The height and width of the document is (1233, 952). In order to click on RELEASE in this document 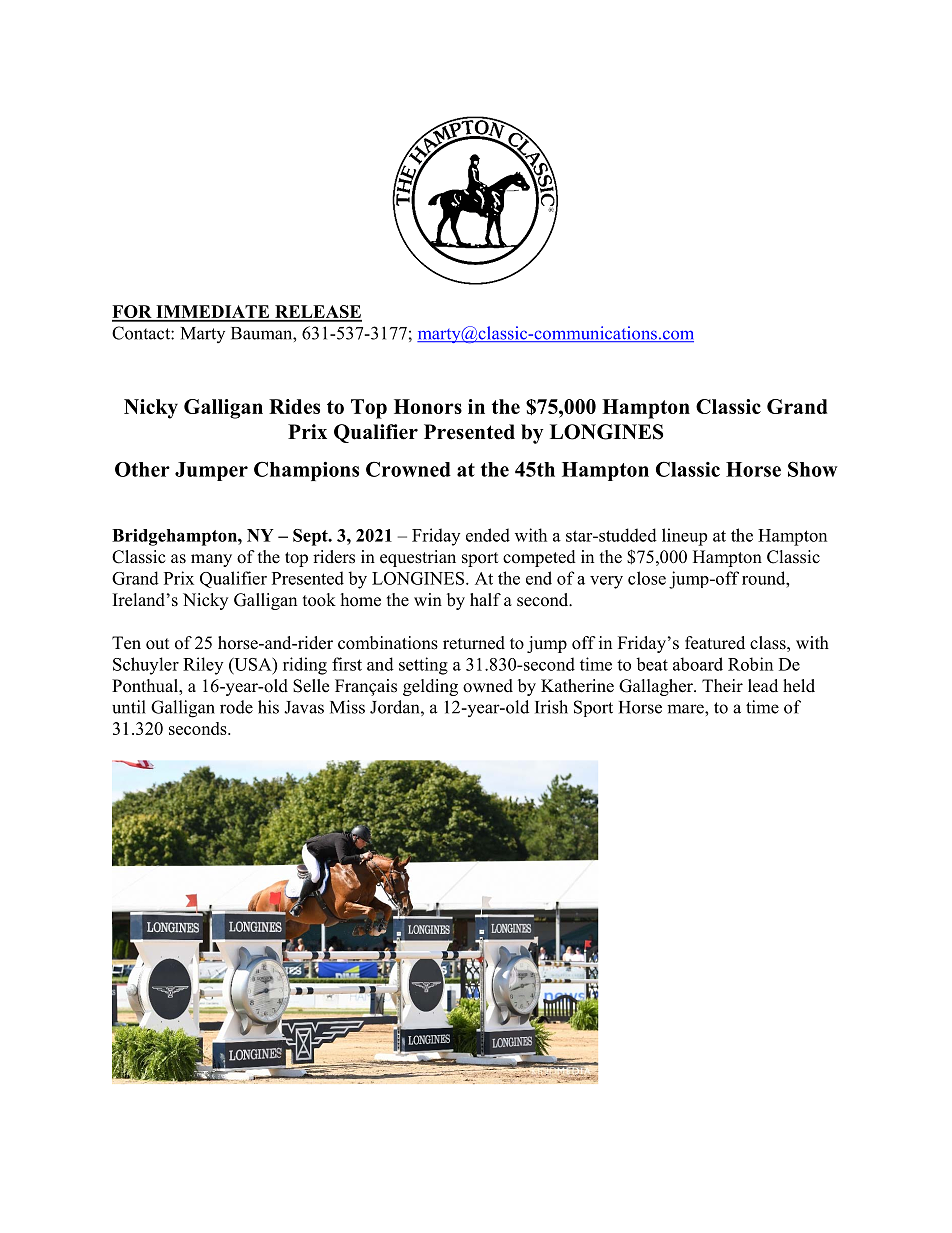, I will do `click(317, 313)`.
